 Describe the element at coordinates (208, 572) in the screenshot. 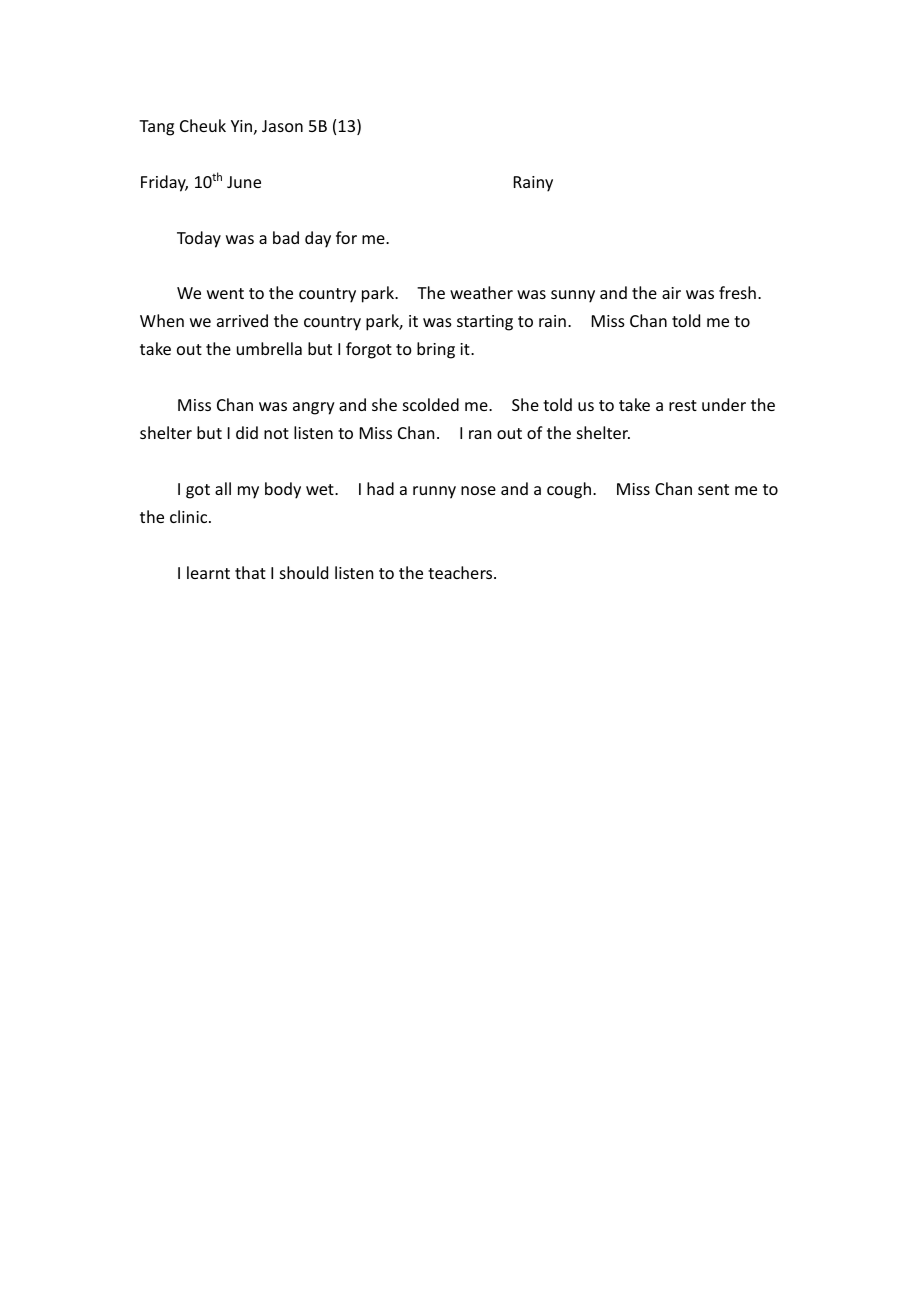

I see `learnt` at that location.
